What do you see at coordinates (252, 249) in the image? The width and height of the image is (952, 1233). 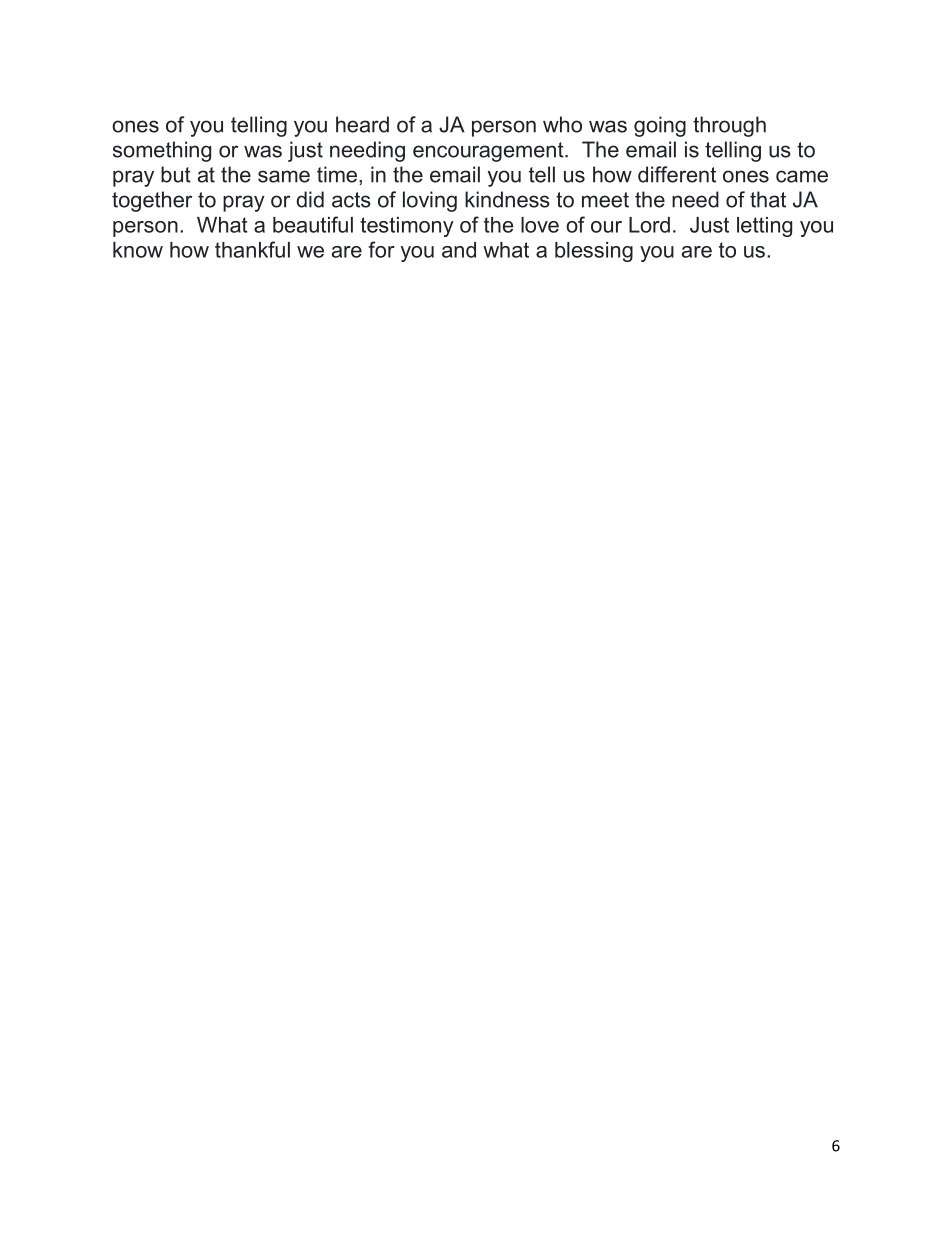 I see `thankful` at bounding box center [252, 249].
